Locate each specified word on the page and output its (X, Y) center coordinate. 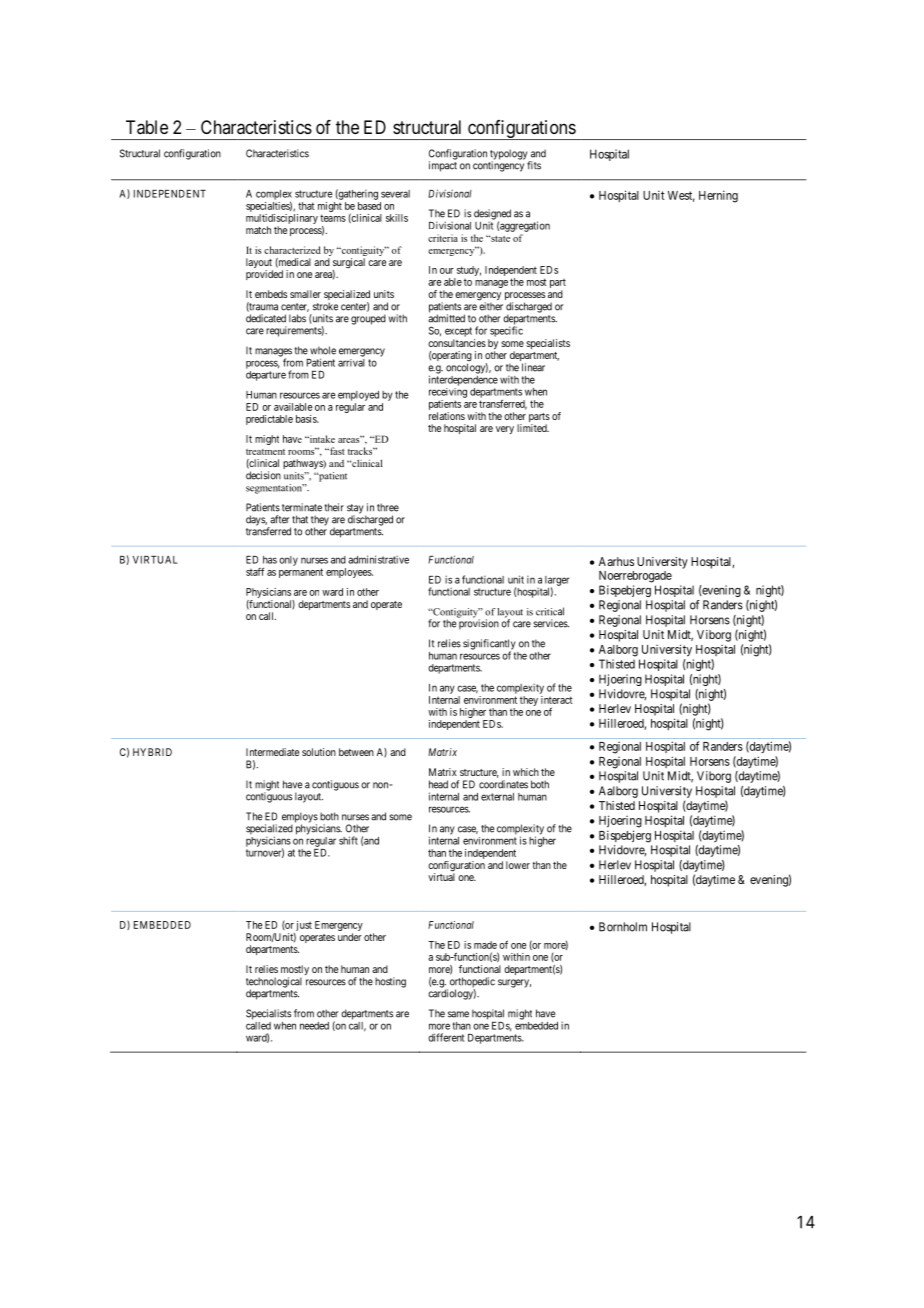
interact (557, 700)
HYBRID (152, 752)
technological (274, 983)
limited (533, 428)
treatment (265, 452)
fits (534, 165)
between (356, 752)
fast (336, 451)
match (258, 230)
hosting (390, 982)
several (395, 194)
